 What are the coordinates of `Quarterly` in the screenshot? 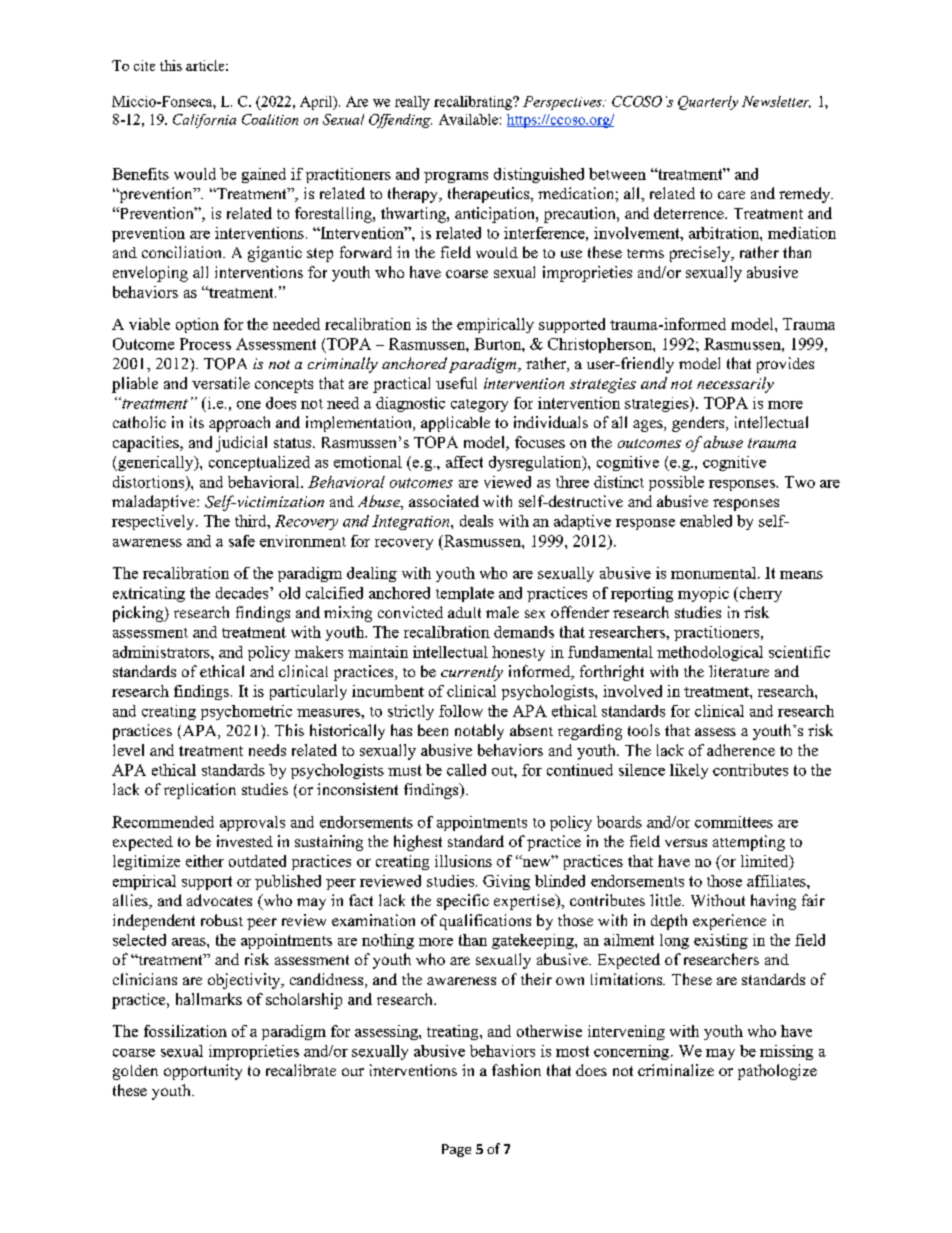 It's located at (708, 103).
